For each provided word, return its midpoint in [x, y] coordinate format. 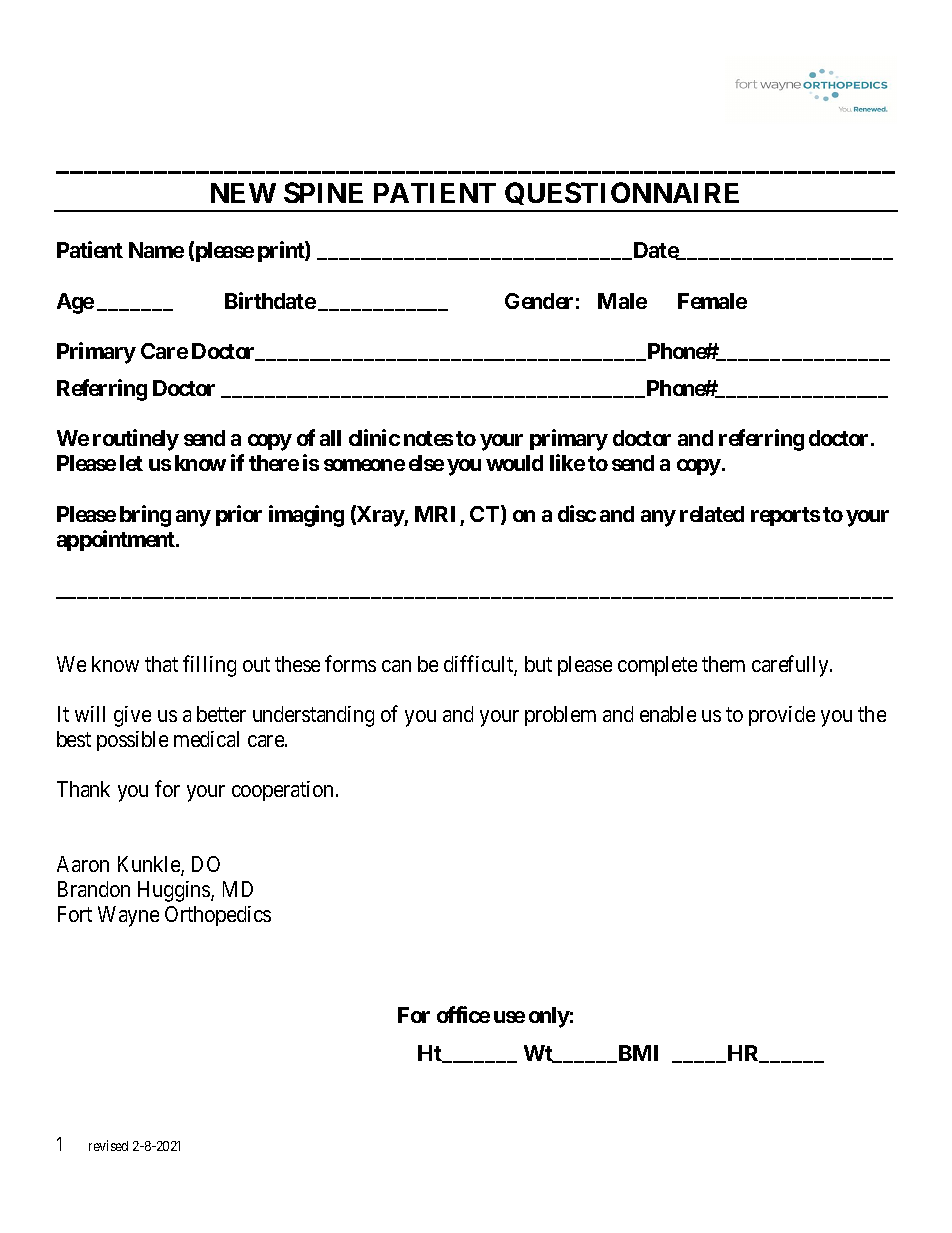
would [514, 463]
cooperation [282, 791]
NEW [243, 193]
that [161, 664]
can [396, 666]
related [712, 514]
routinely [136, 440]
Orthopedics [218, 916]
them [723, 664]
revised [108, 1145]
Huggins [175, 891]
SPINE [323, 192]
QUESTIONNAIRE [623, 196]
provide [782, 716]
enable [668, 714]
